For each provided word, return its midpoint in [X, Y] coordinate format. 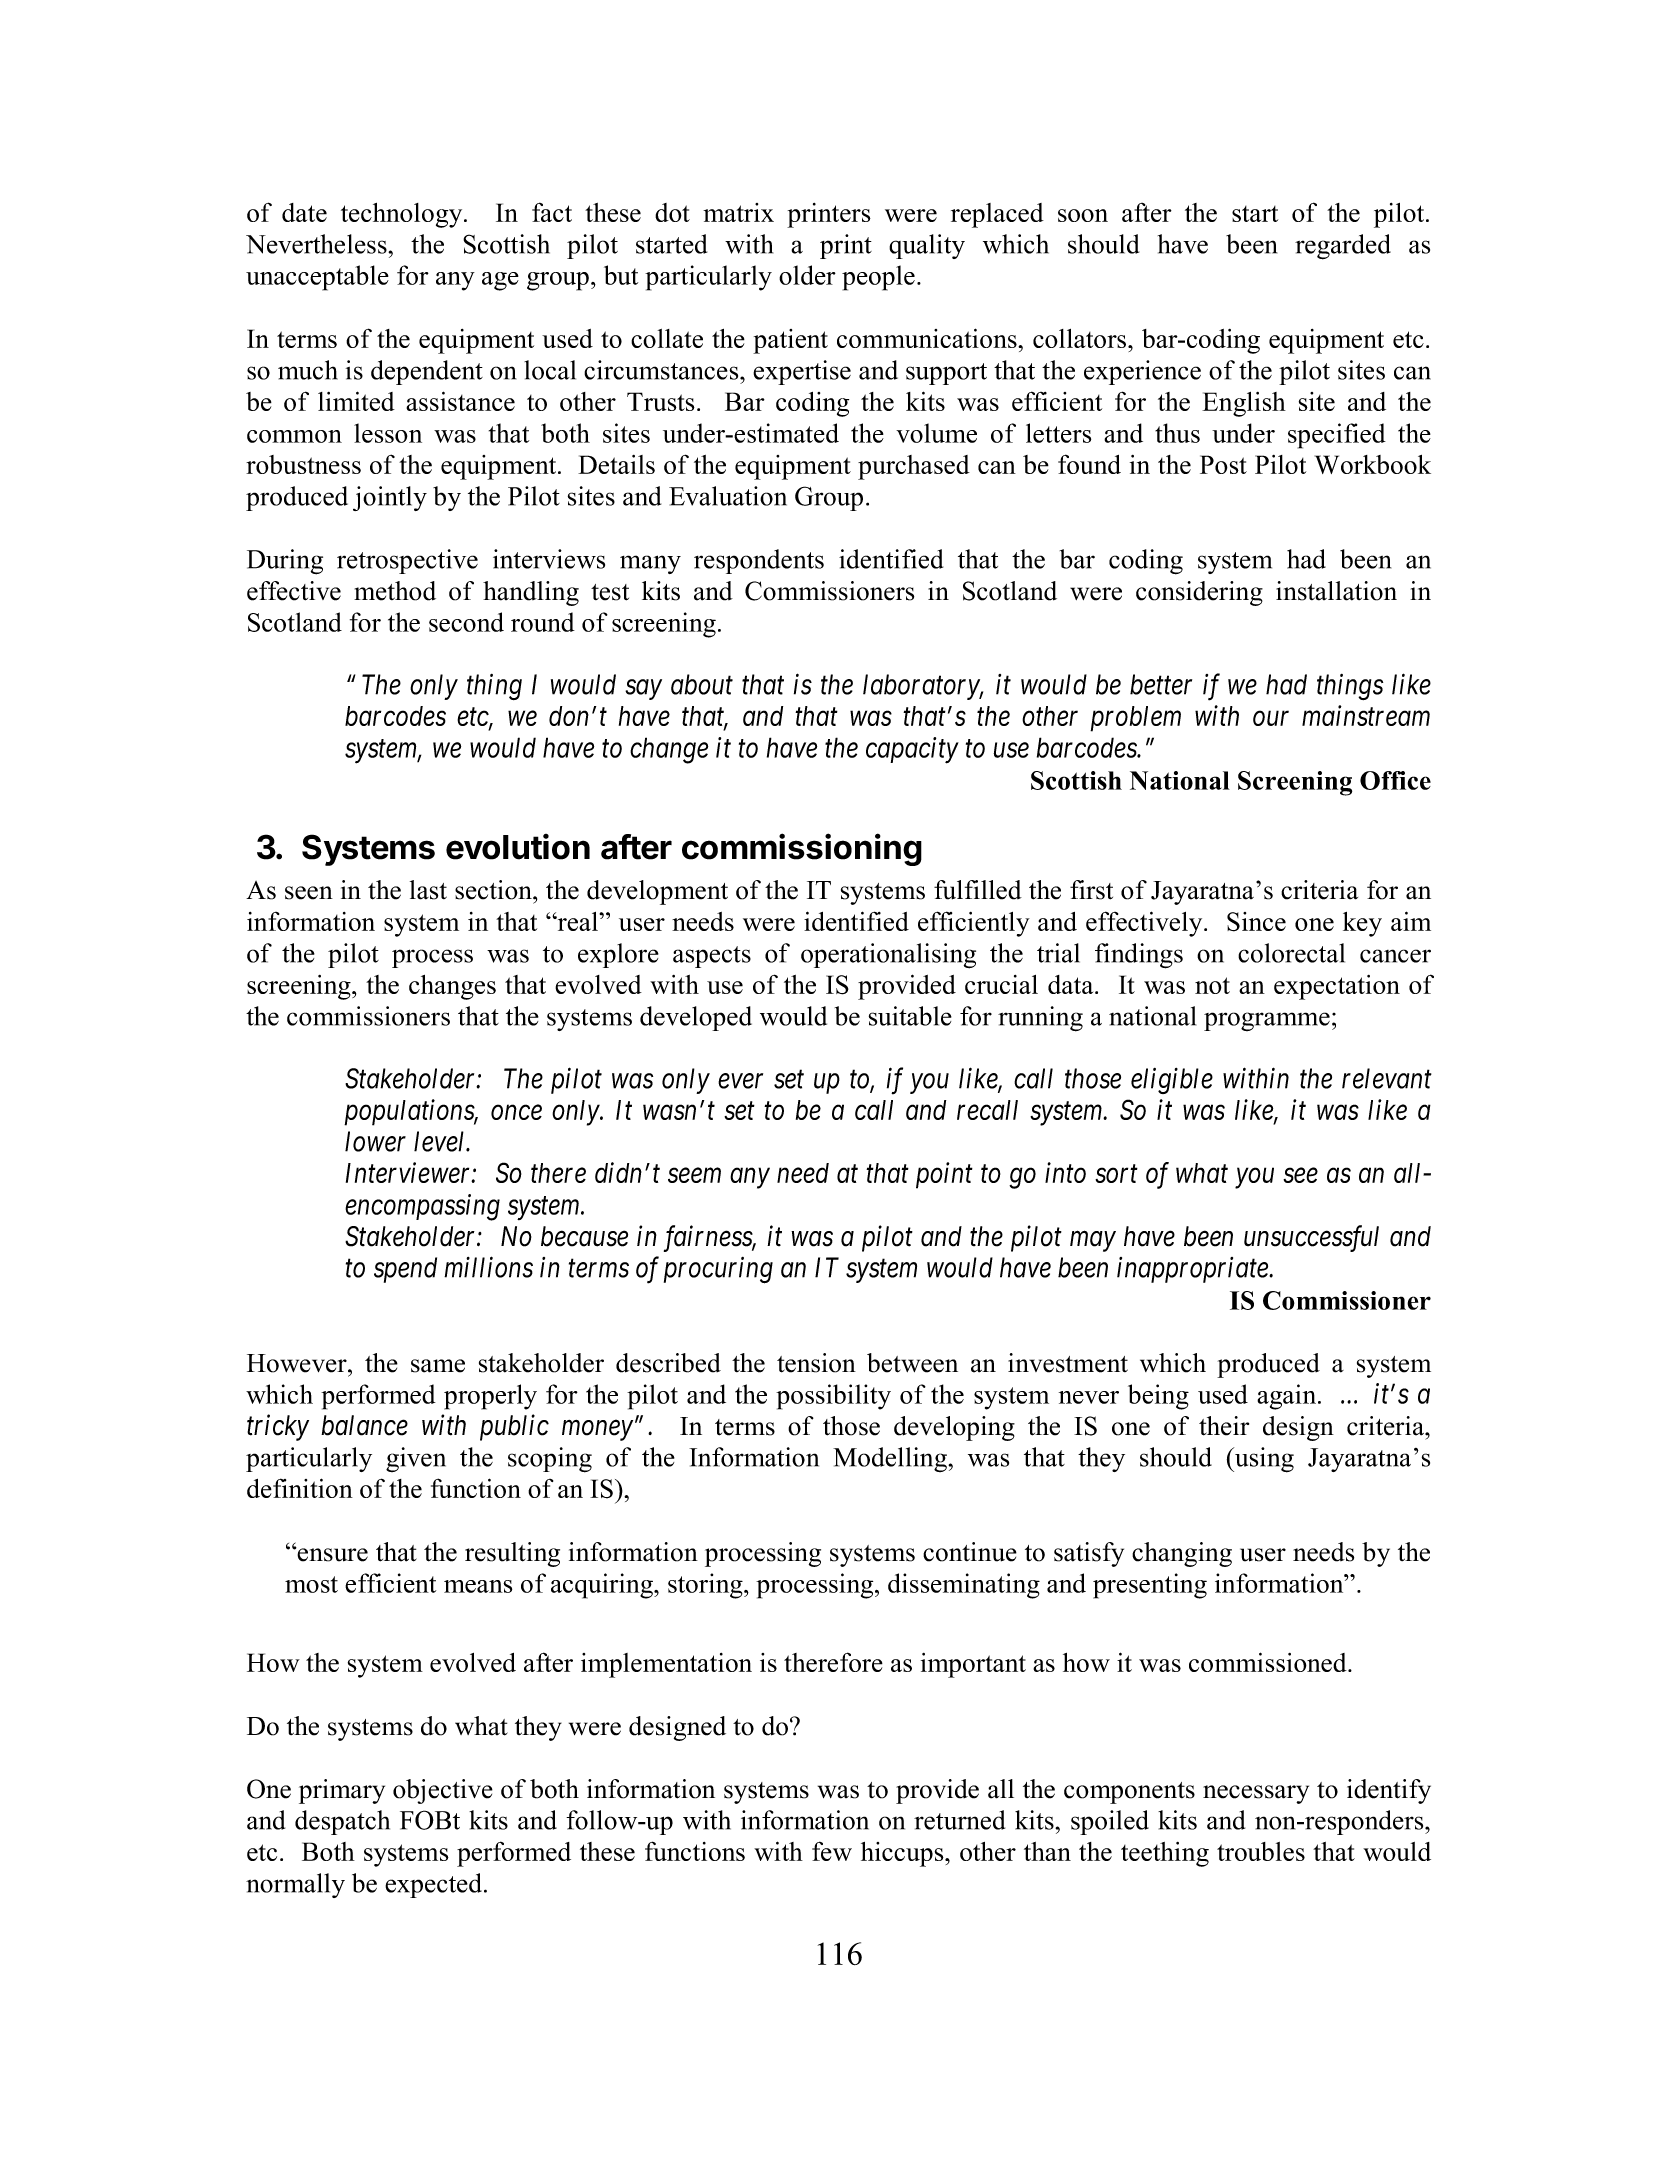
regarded [1343, 247]
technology [403, 215]
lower [375, 1141]
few [832, 1851]
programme [1267, 1021]
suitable [910, 1016]
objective [443, 1791]
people [878, 278]
